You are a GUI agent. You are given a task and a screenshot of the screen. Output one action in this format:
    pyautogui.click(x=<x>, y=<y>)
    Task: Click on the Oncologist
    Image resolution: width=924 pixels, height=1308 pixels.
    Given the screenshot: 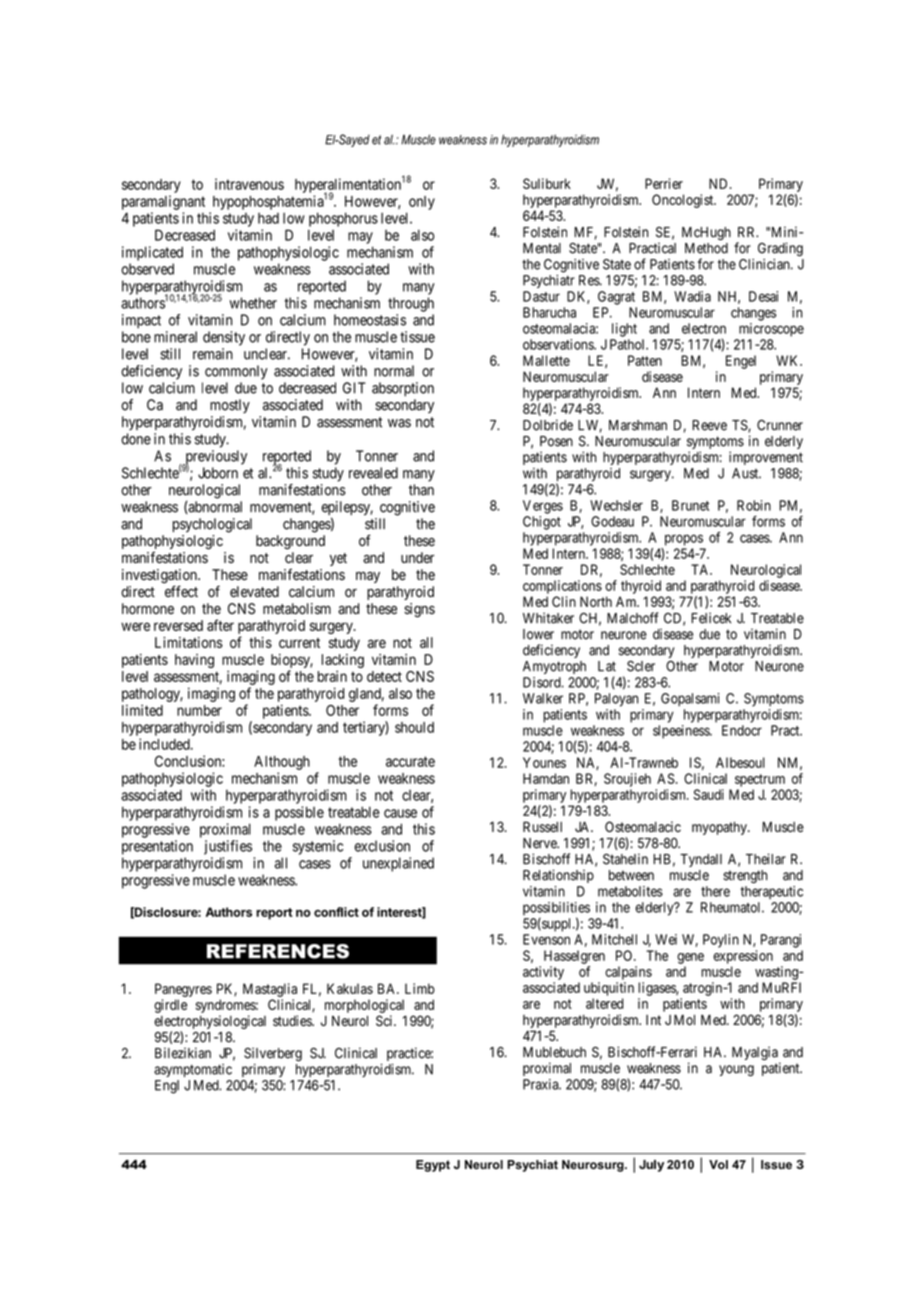 What is the action you would take?
    pyautogui.click(x=684, y=201)
